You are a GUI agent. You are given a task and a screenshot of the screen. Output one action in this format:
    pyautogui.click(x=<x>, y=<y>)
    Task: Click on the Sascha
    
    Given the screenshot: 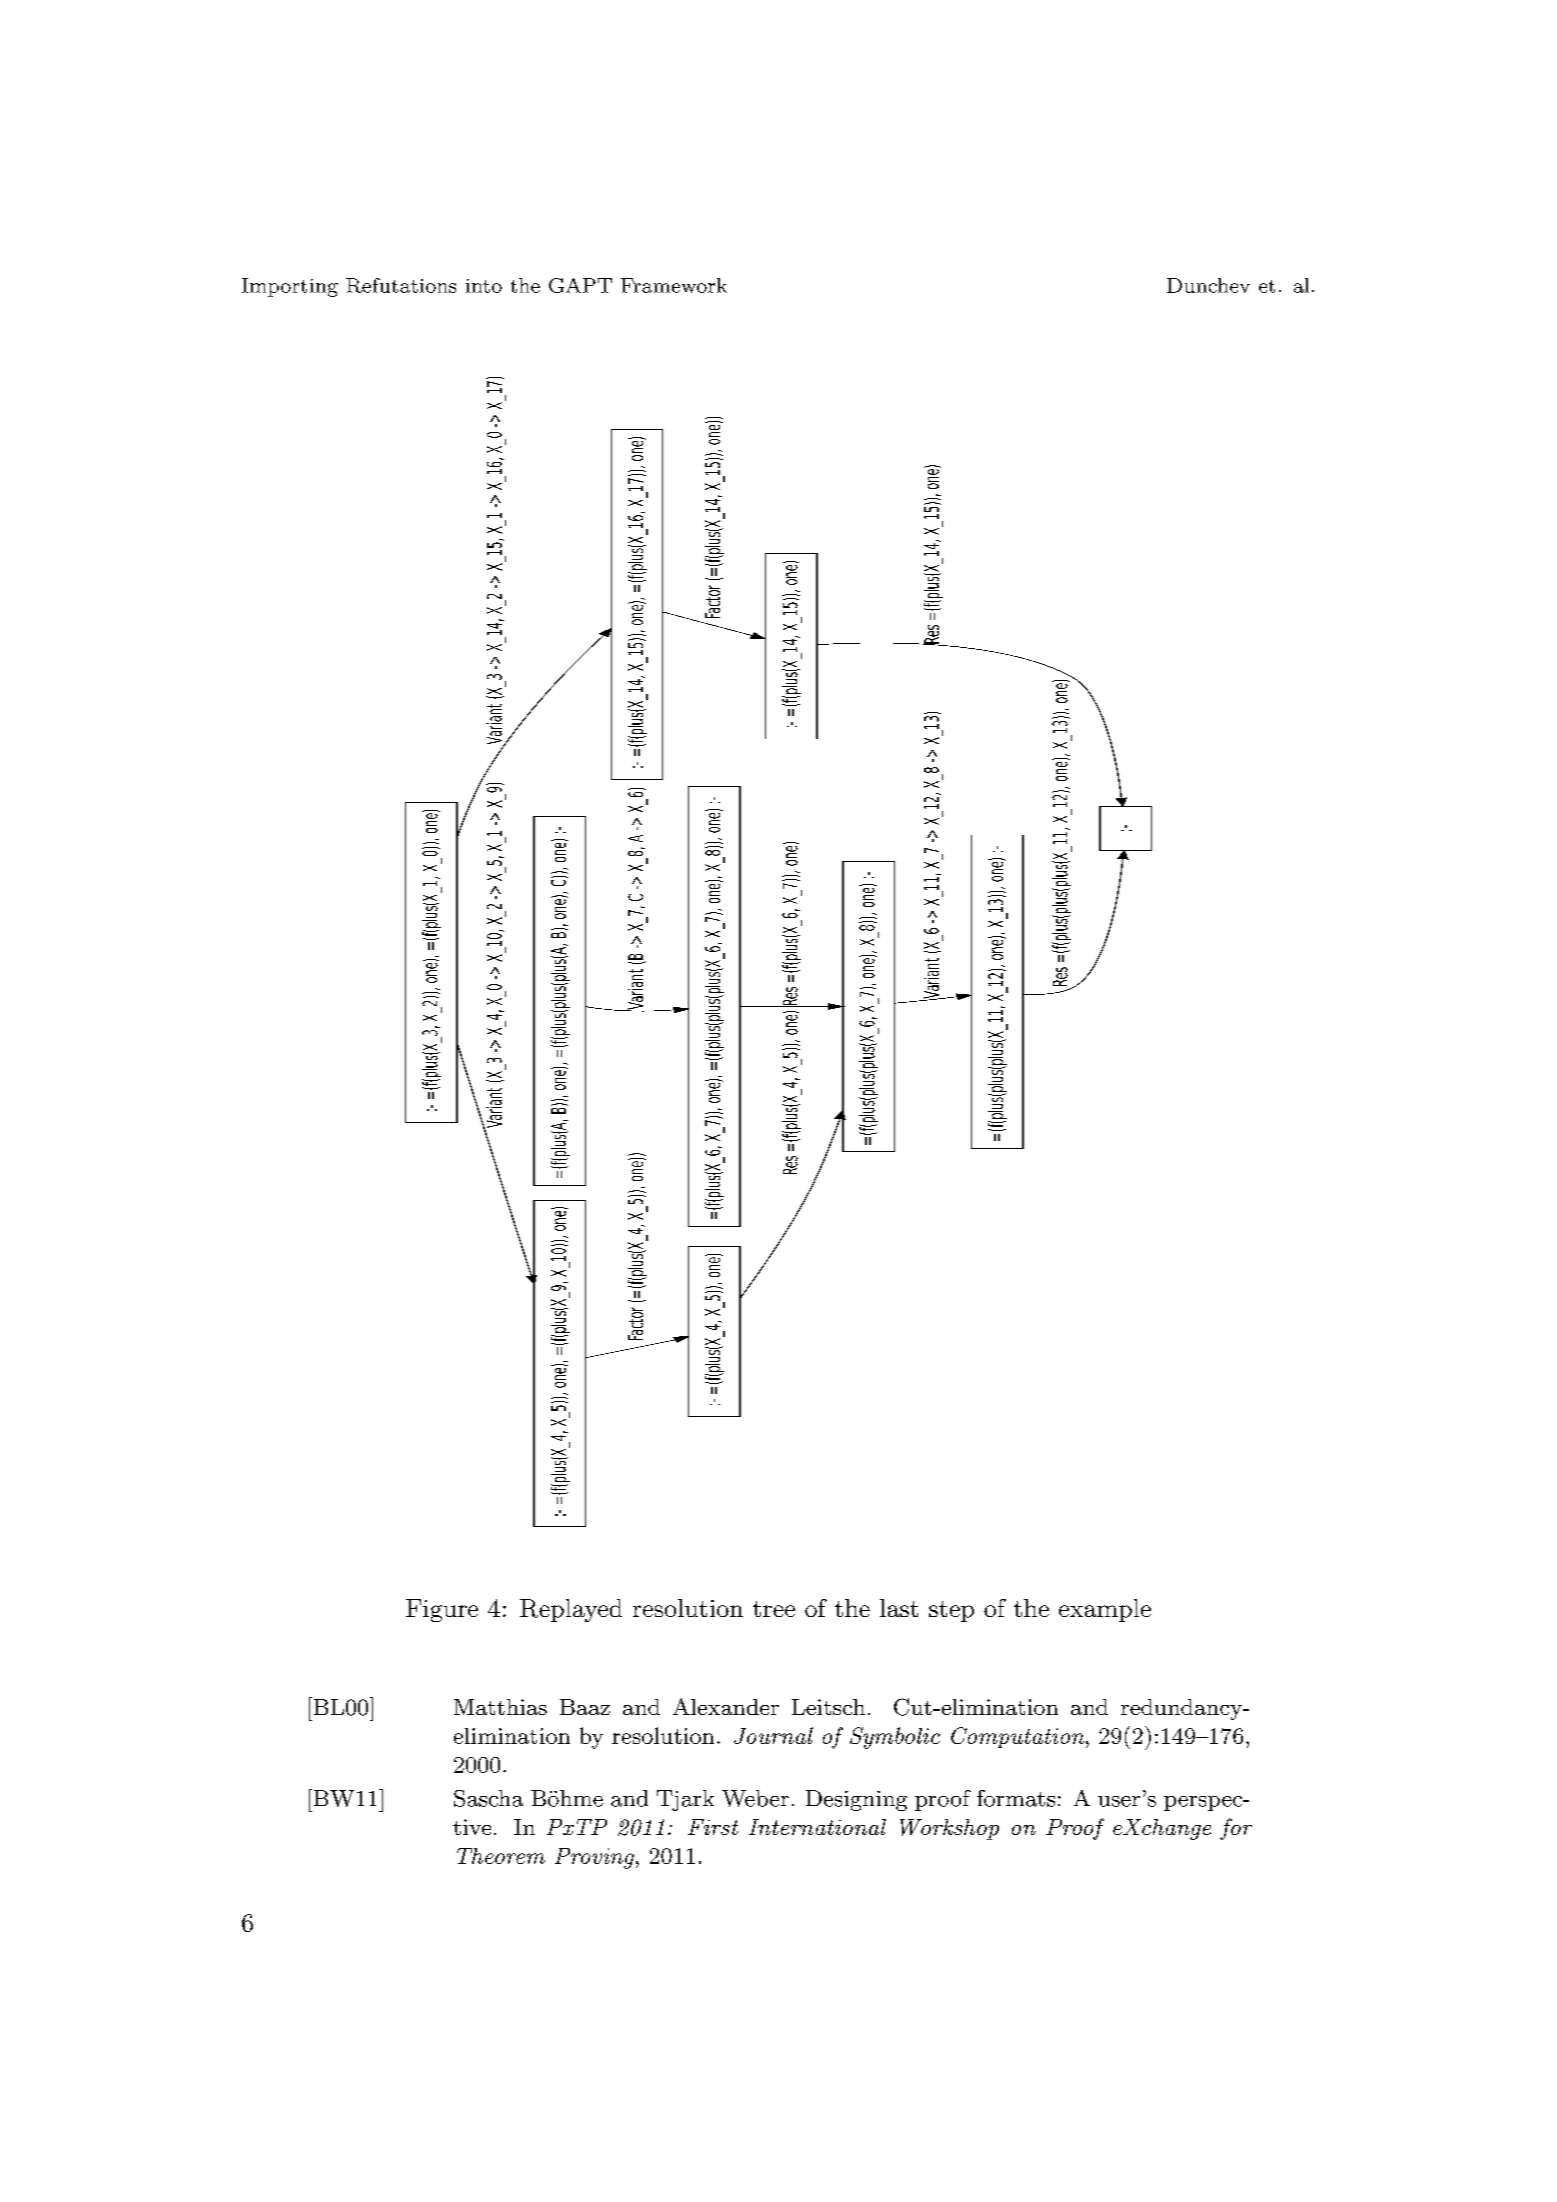 What is the action you would take?
    pyautogui.click(x=488, y=1798)
